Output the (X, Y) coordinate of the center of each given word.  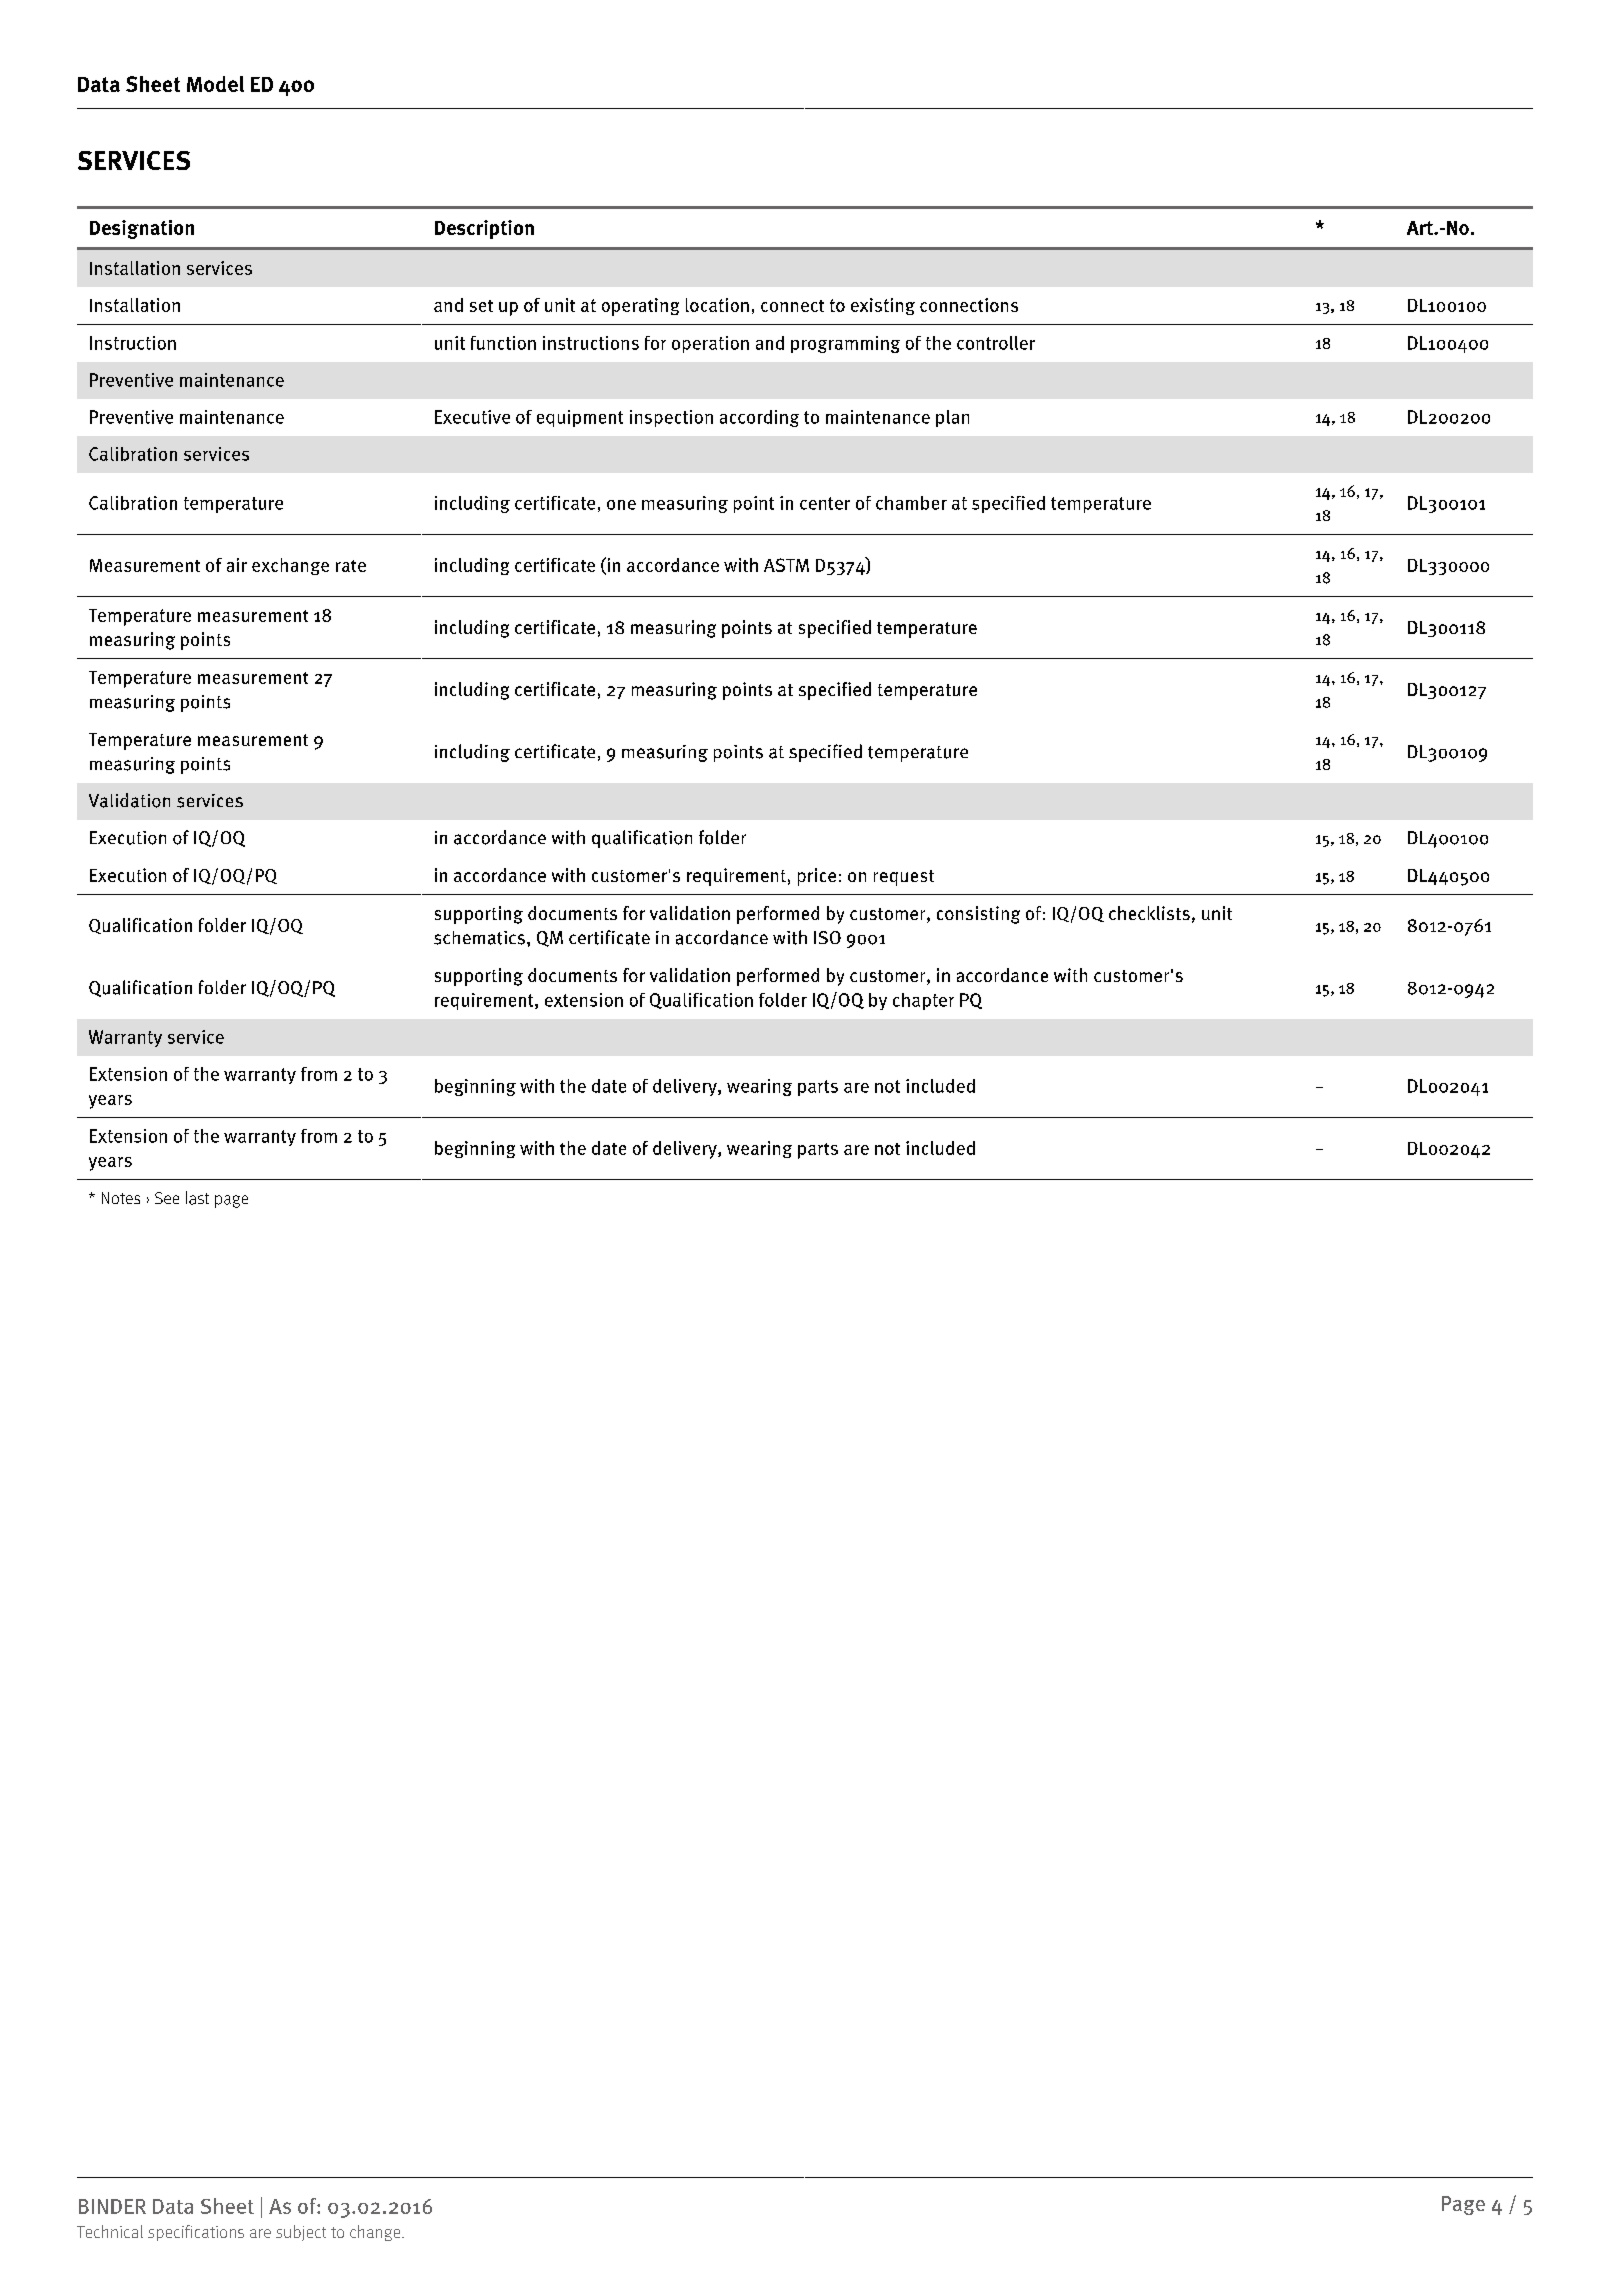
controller (996, 343)
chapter (923, 1001)
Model (215, 84)
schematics (481, 938)
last (197, 1198)
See (167, 1198)
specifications (196, 2233)
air (237, 565)
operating (640, 307)
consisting (978, 915)
